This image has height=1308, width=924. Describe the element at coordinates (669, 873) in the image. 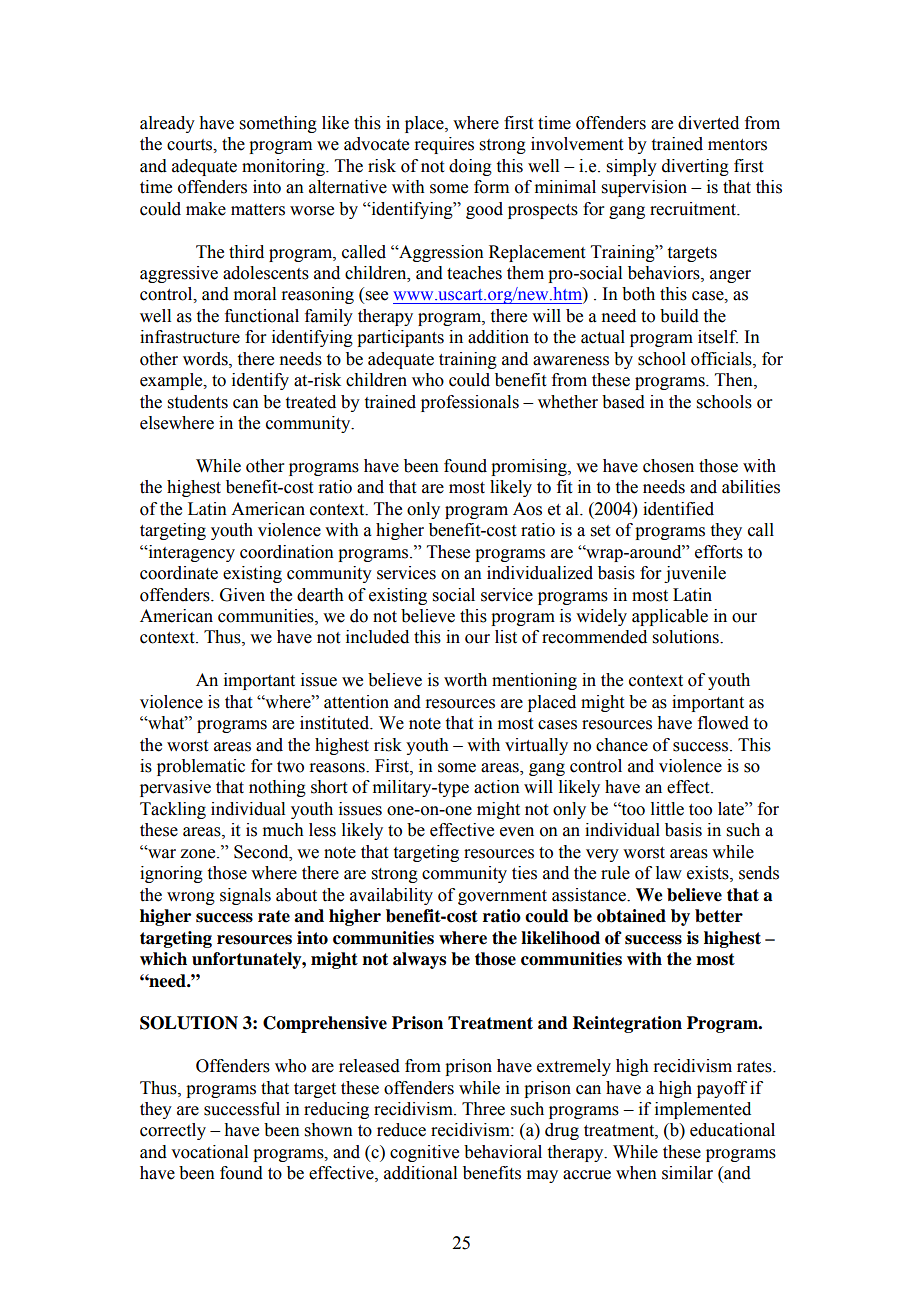

I see `law` at that location.
